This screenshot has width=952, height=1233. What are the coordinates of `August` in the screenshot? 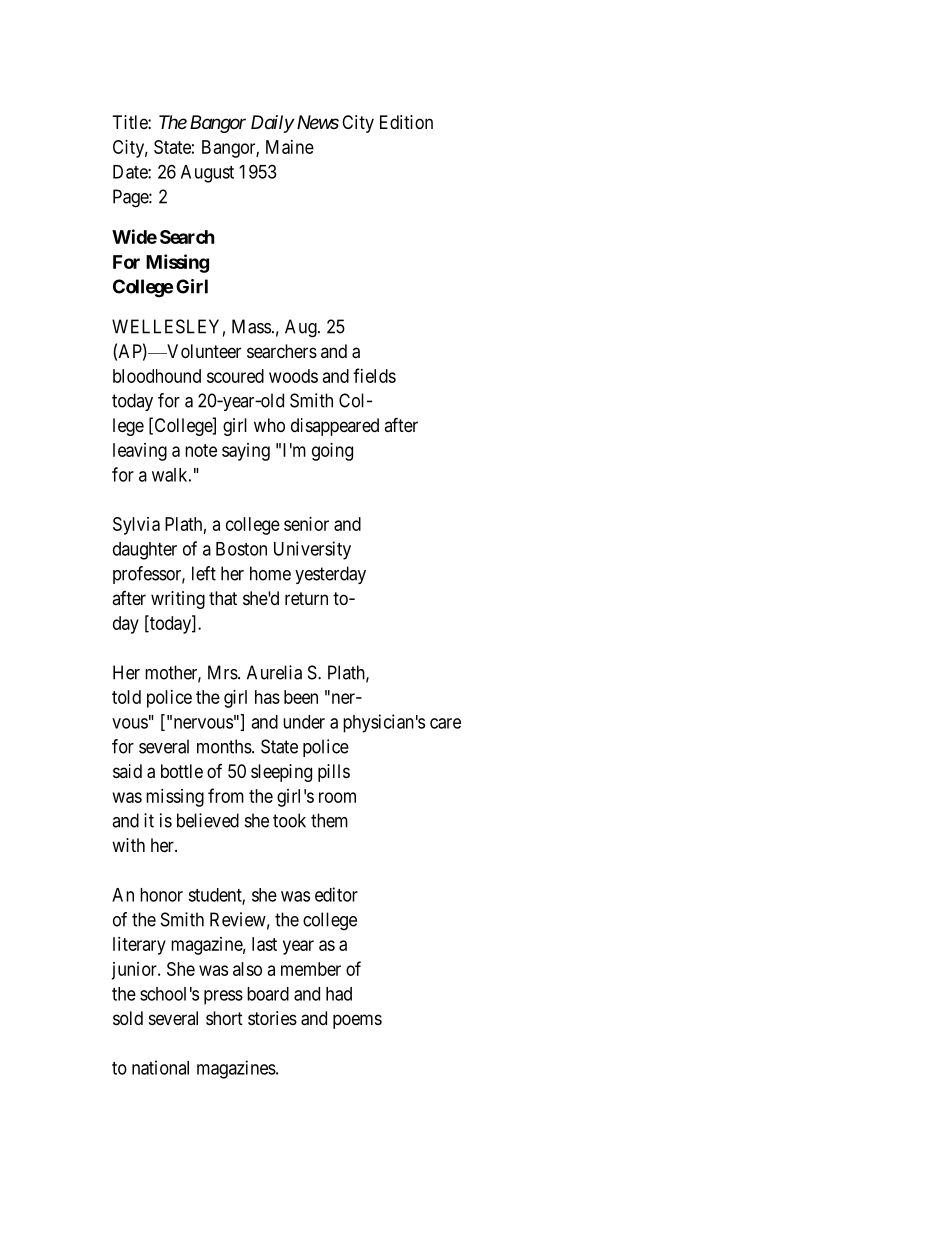 It's located at (207, 174).
